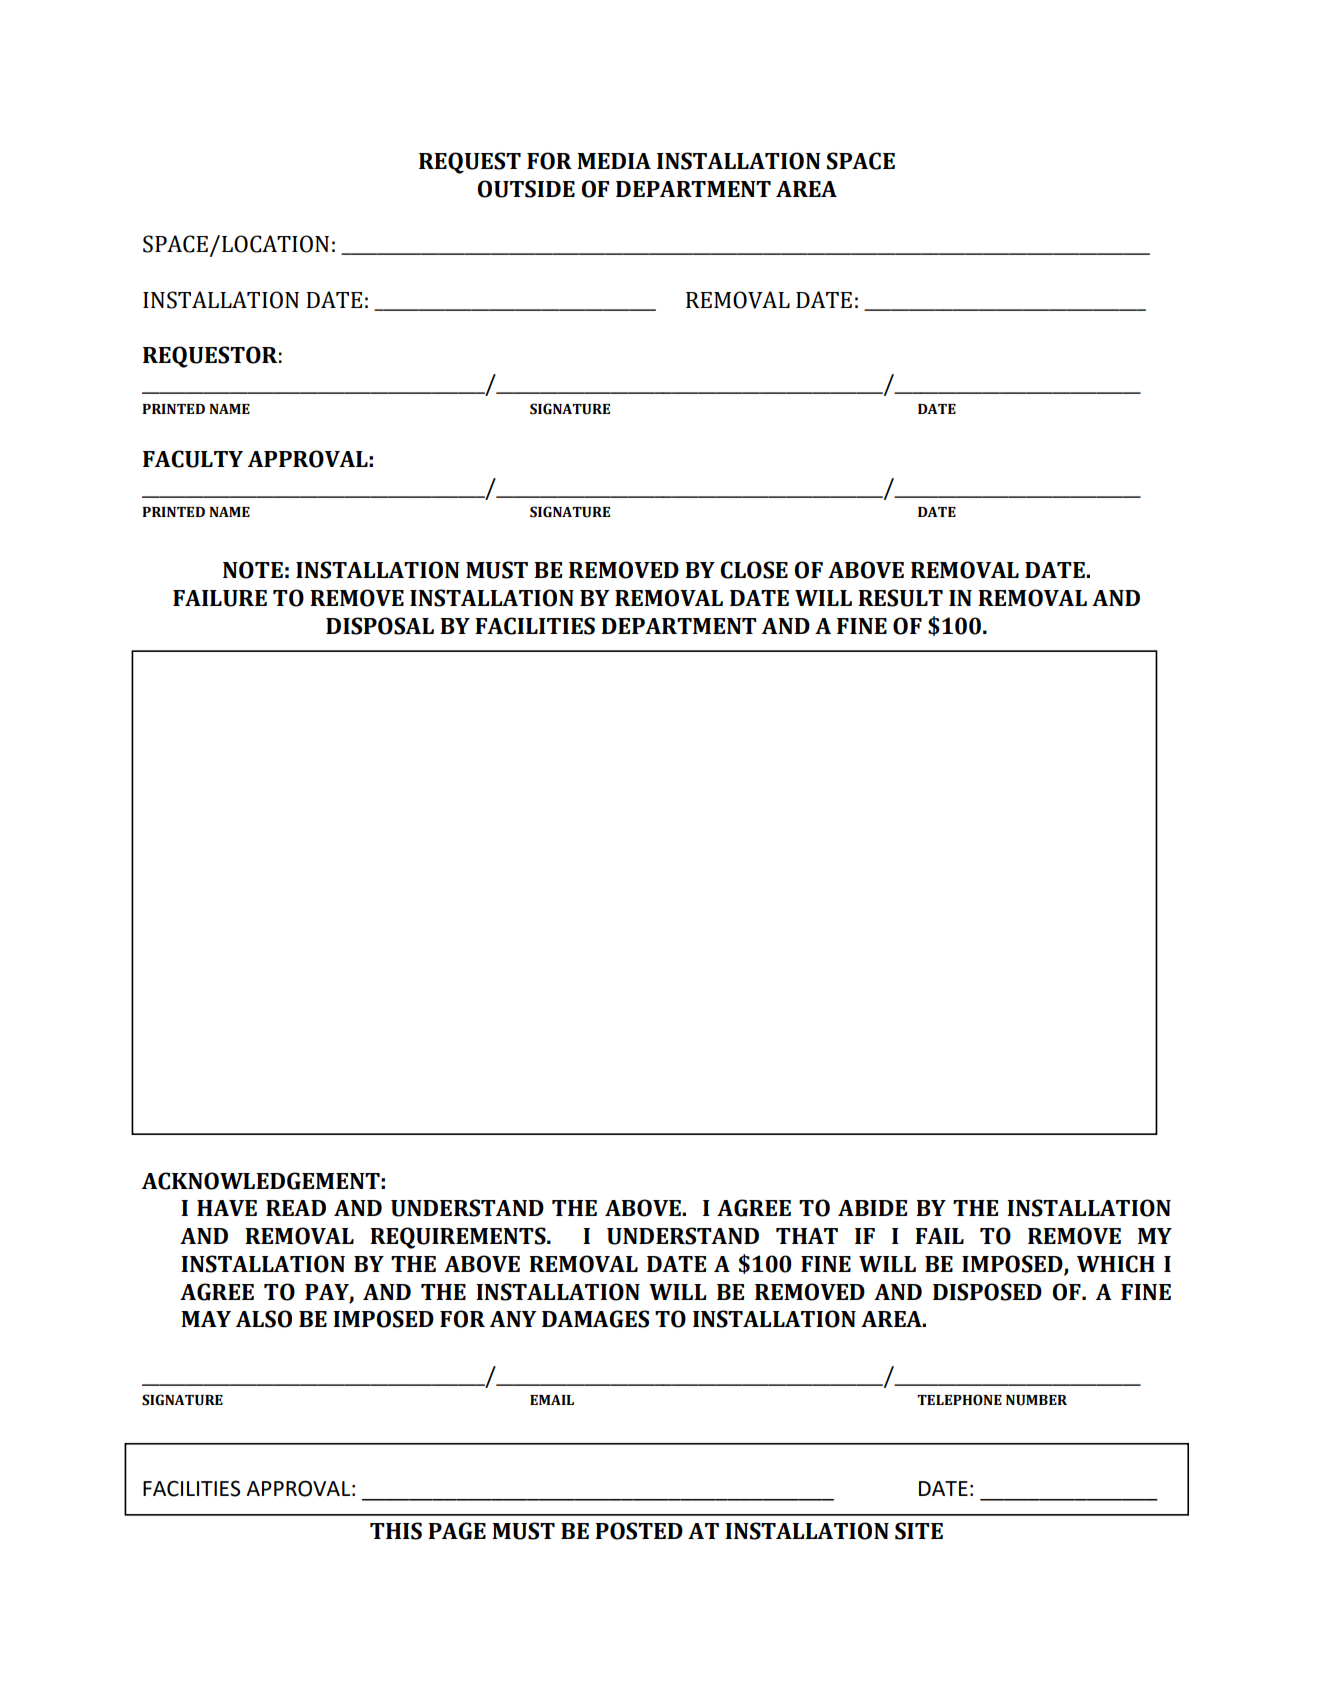 The height and width of the screenshot is (1706, 1318). Describe the element at coordinates (900, 598) in the screenshot. I see `RESULT` at that location.
